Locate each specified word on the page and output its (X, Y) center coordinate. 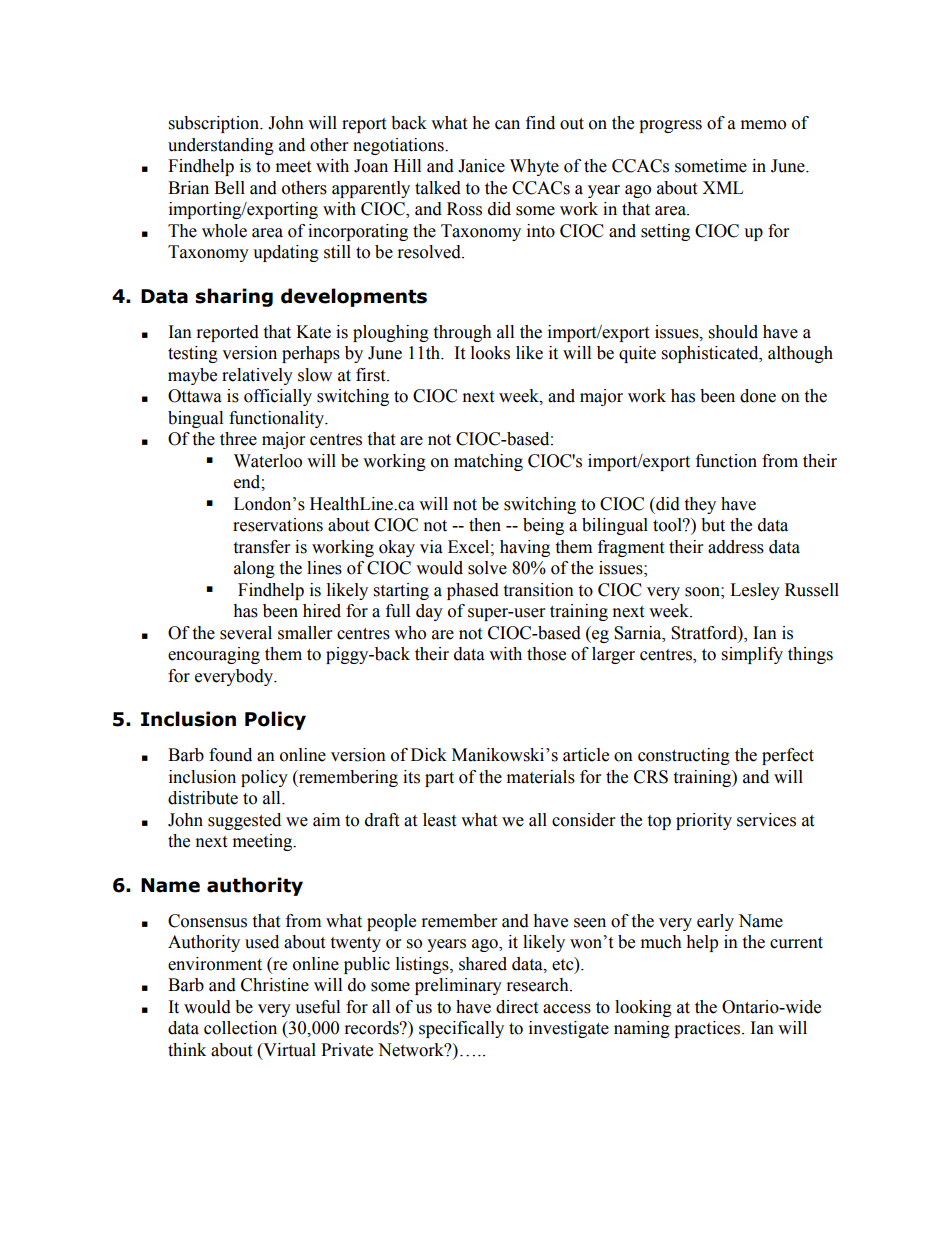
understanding (221, 146)
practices (708, 1029)
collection (240, 1028)
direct (517, 1007)
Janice (481, 166)
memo (763, 125)
